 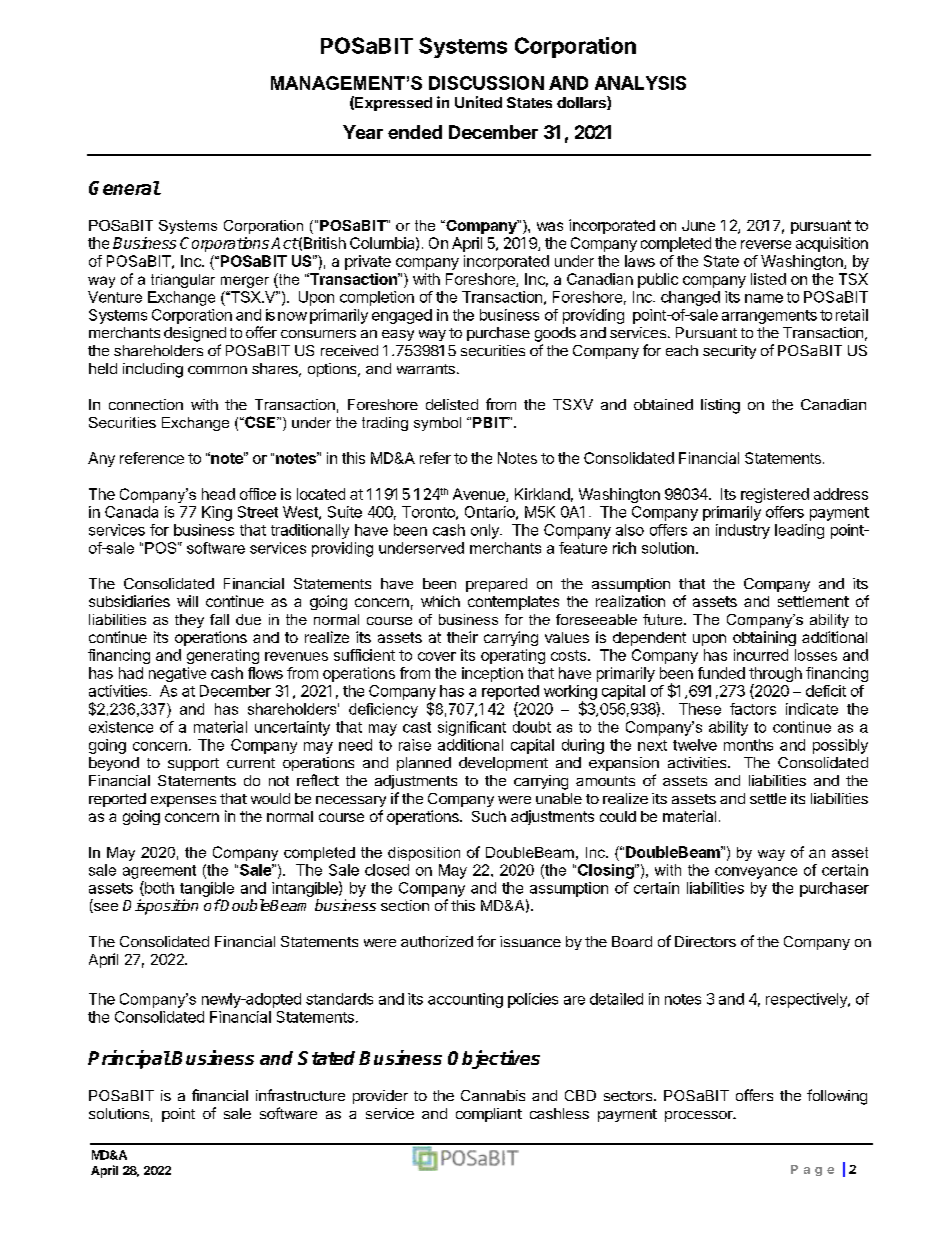 What do you see at coordinates (491, 422) in the screenshot?
I see `PBIT` at bounding box center [491, 422].
